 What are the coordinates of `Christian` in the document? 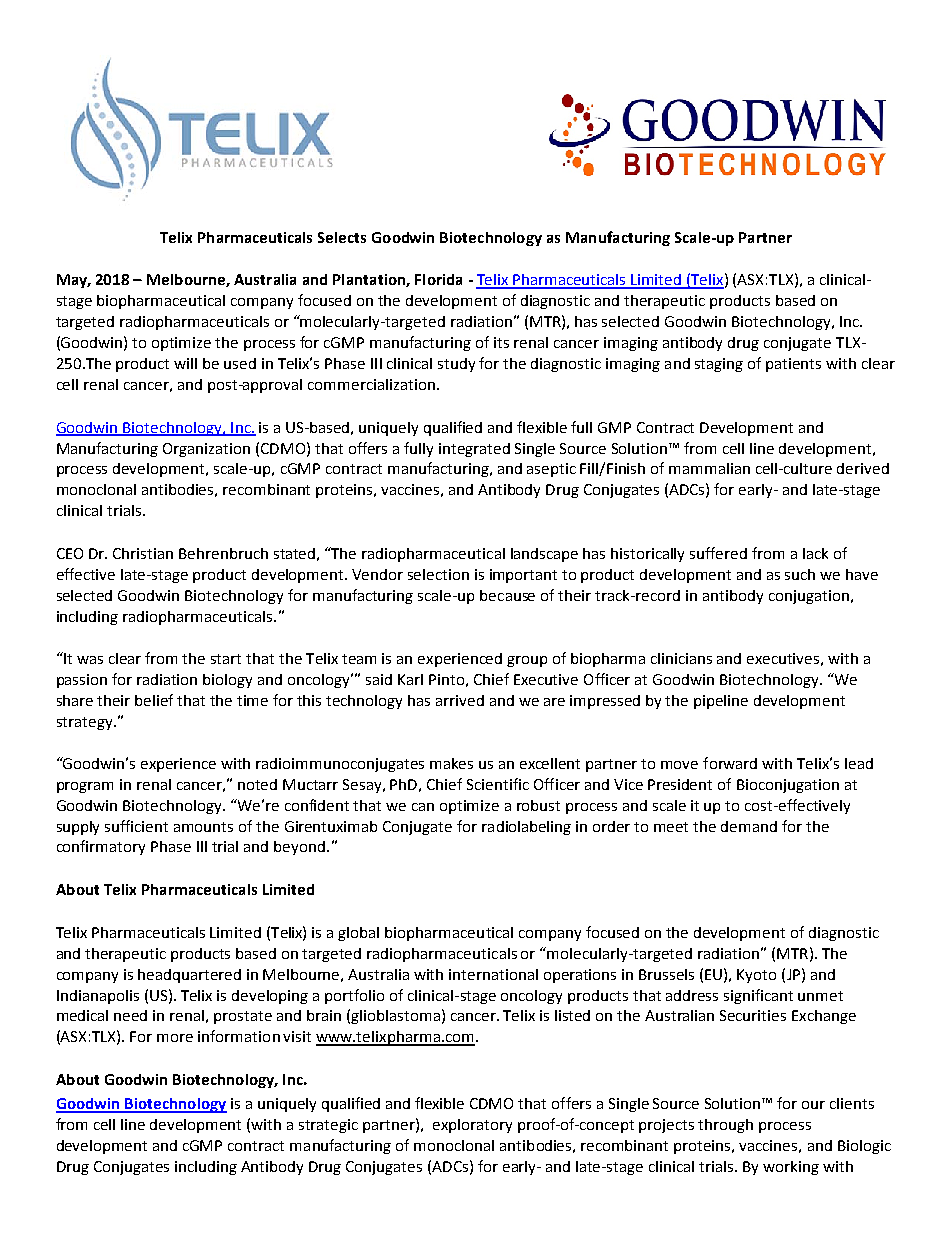 It's located at (143, 553).
